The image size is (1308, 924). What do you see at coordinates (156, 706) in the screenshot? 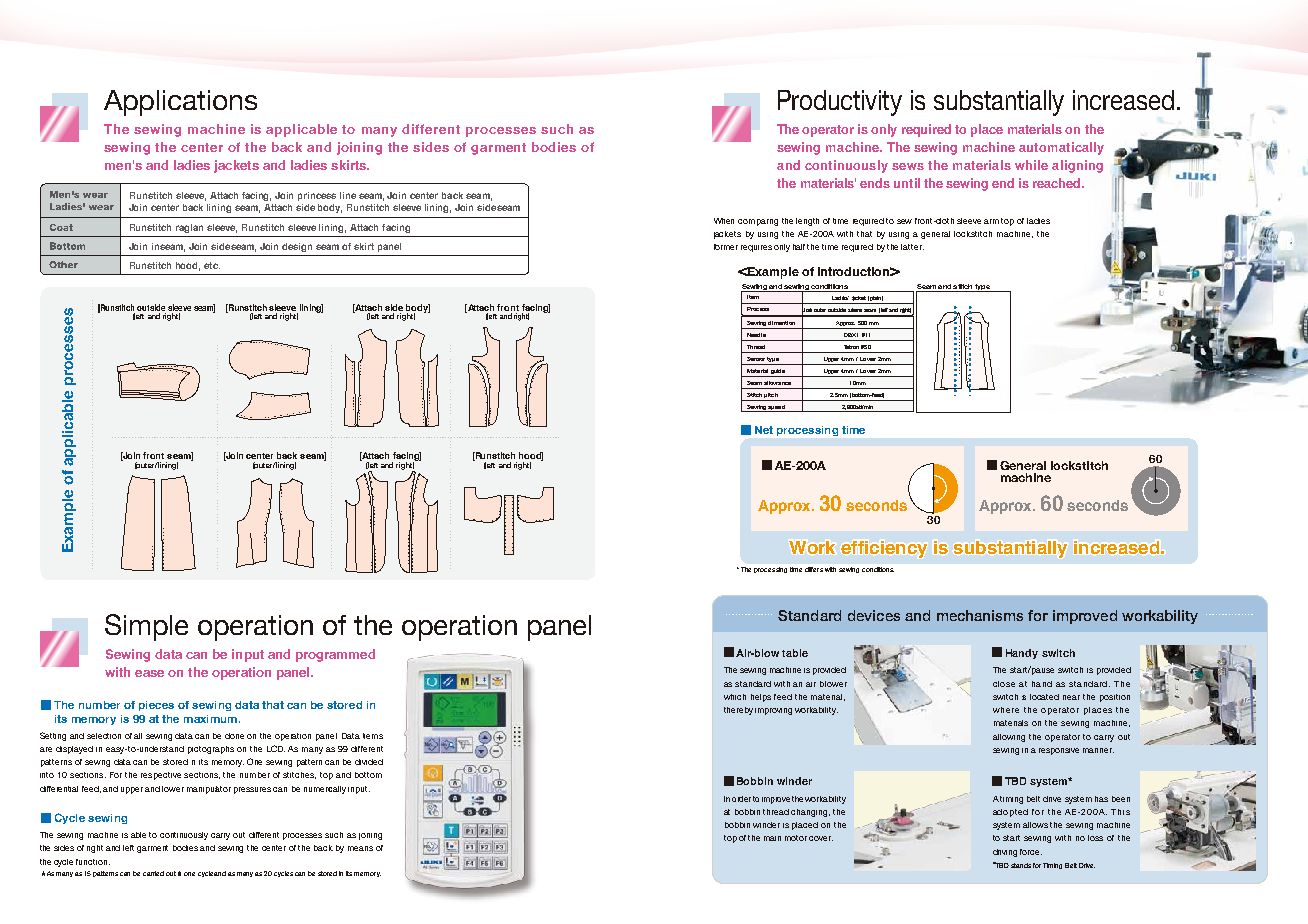
I see `pieces` at bounding box center [156, 706].
